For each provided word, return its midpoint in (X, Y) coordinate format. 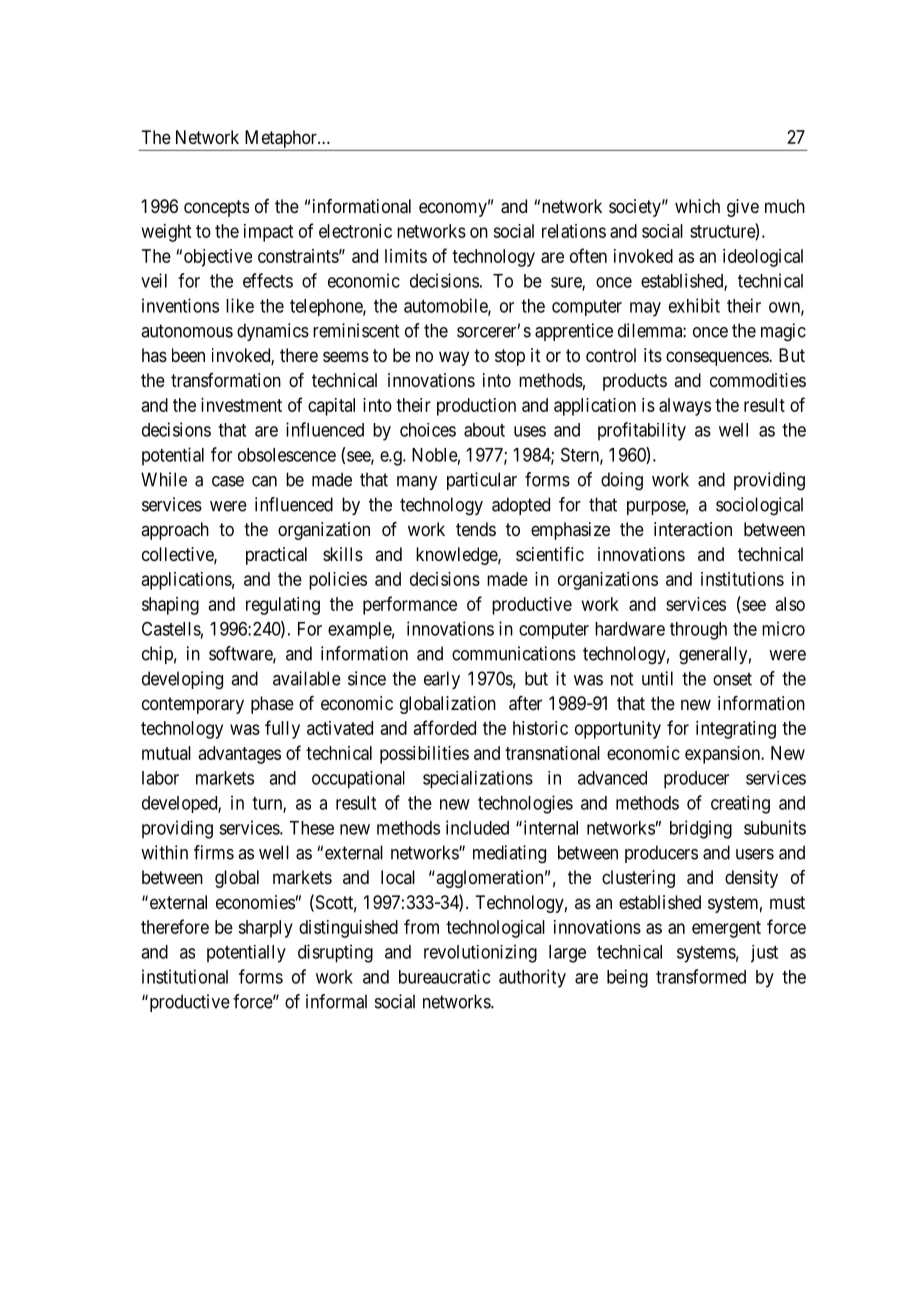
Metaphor (282, 139)
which (697, 206)
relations (574, 231)
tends (476, 529)
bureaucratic (444, 976)
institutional (185, 976)
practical (276, 556)
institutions (742, 579)
